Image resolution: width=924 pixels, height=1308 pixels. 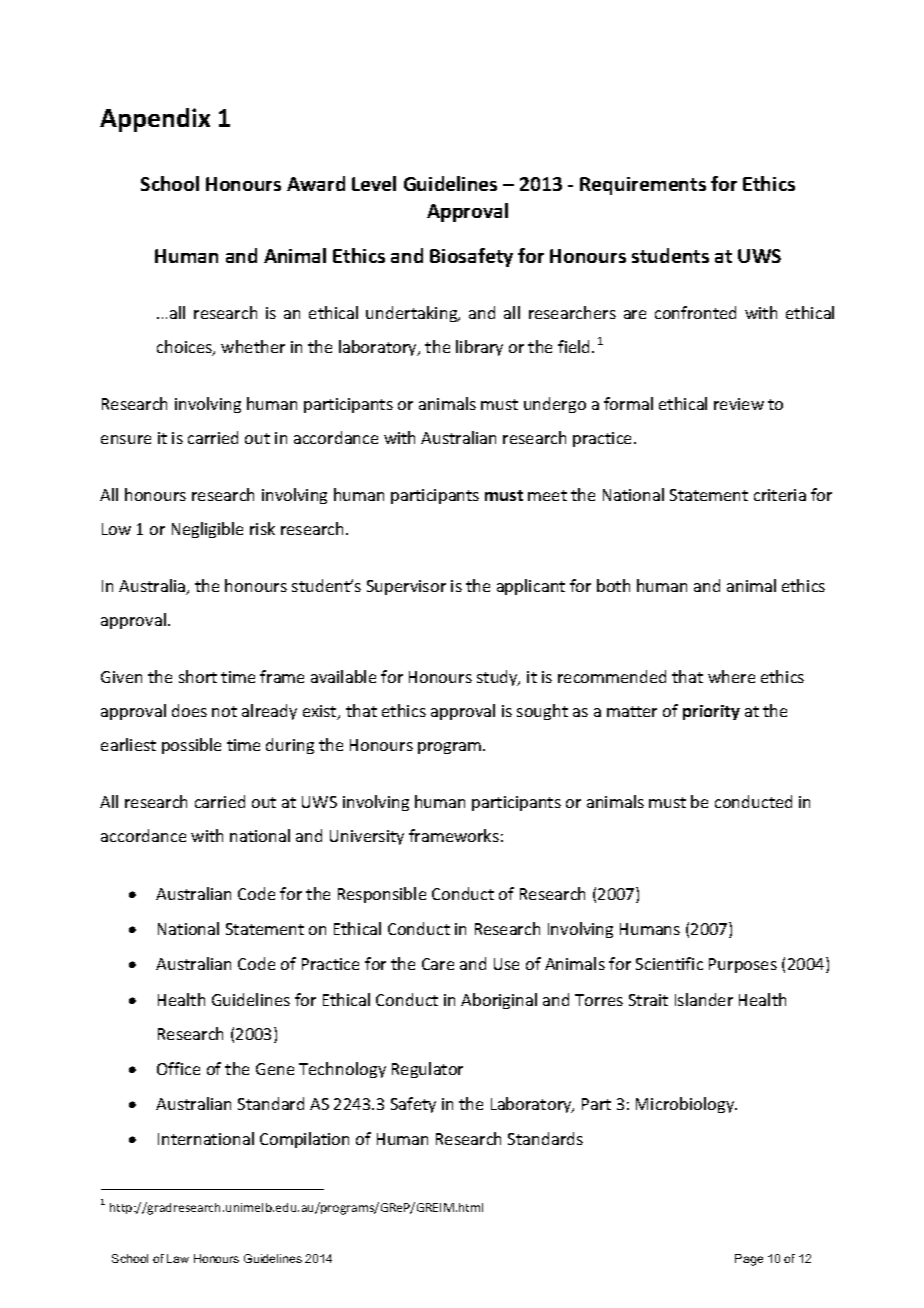 I want to click on Scientific, so click(x=669, y=963).
